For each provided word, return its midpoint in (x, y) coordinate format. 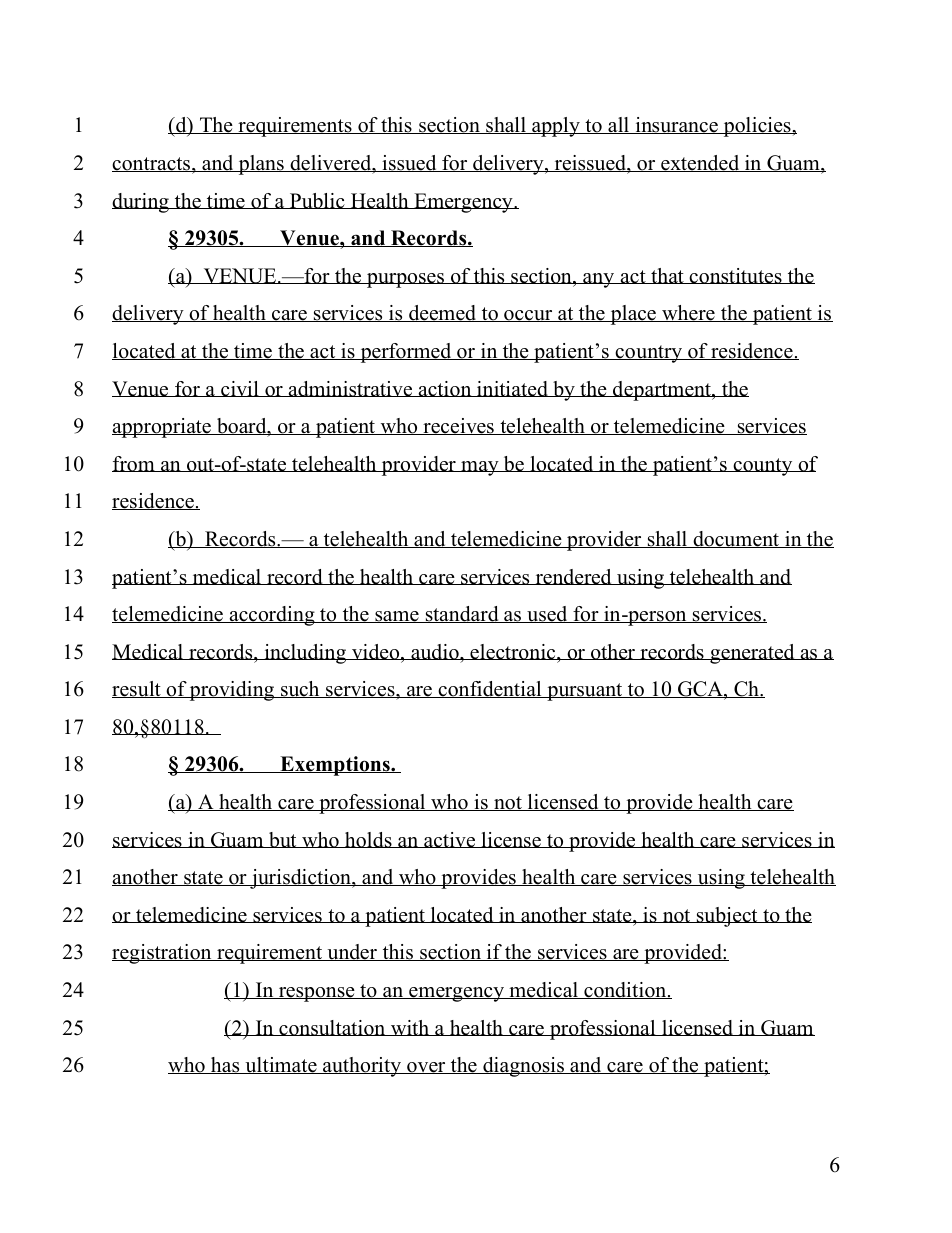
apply (556, 127)
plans (261, 165)
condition (625, 990)
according (272, 616)
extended (700, 163)
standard (462, 614)
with (410, 1028)
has (225, 1065)
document (736, 539)
